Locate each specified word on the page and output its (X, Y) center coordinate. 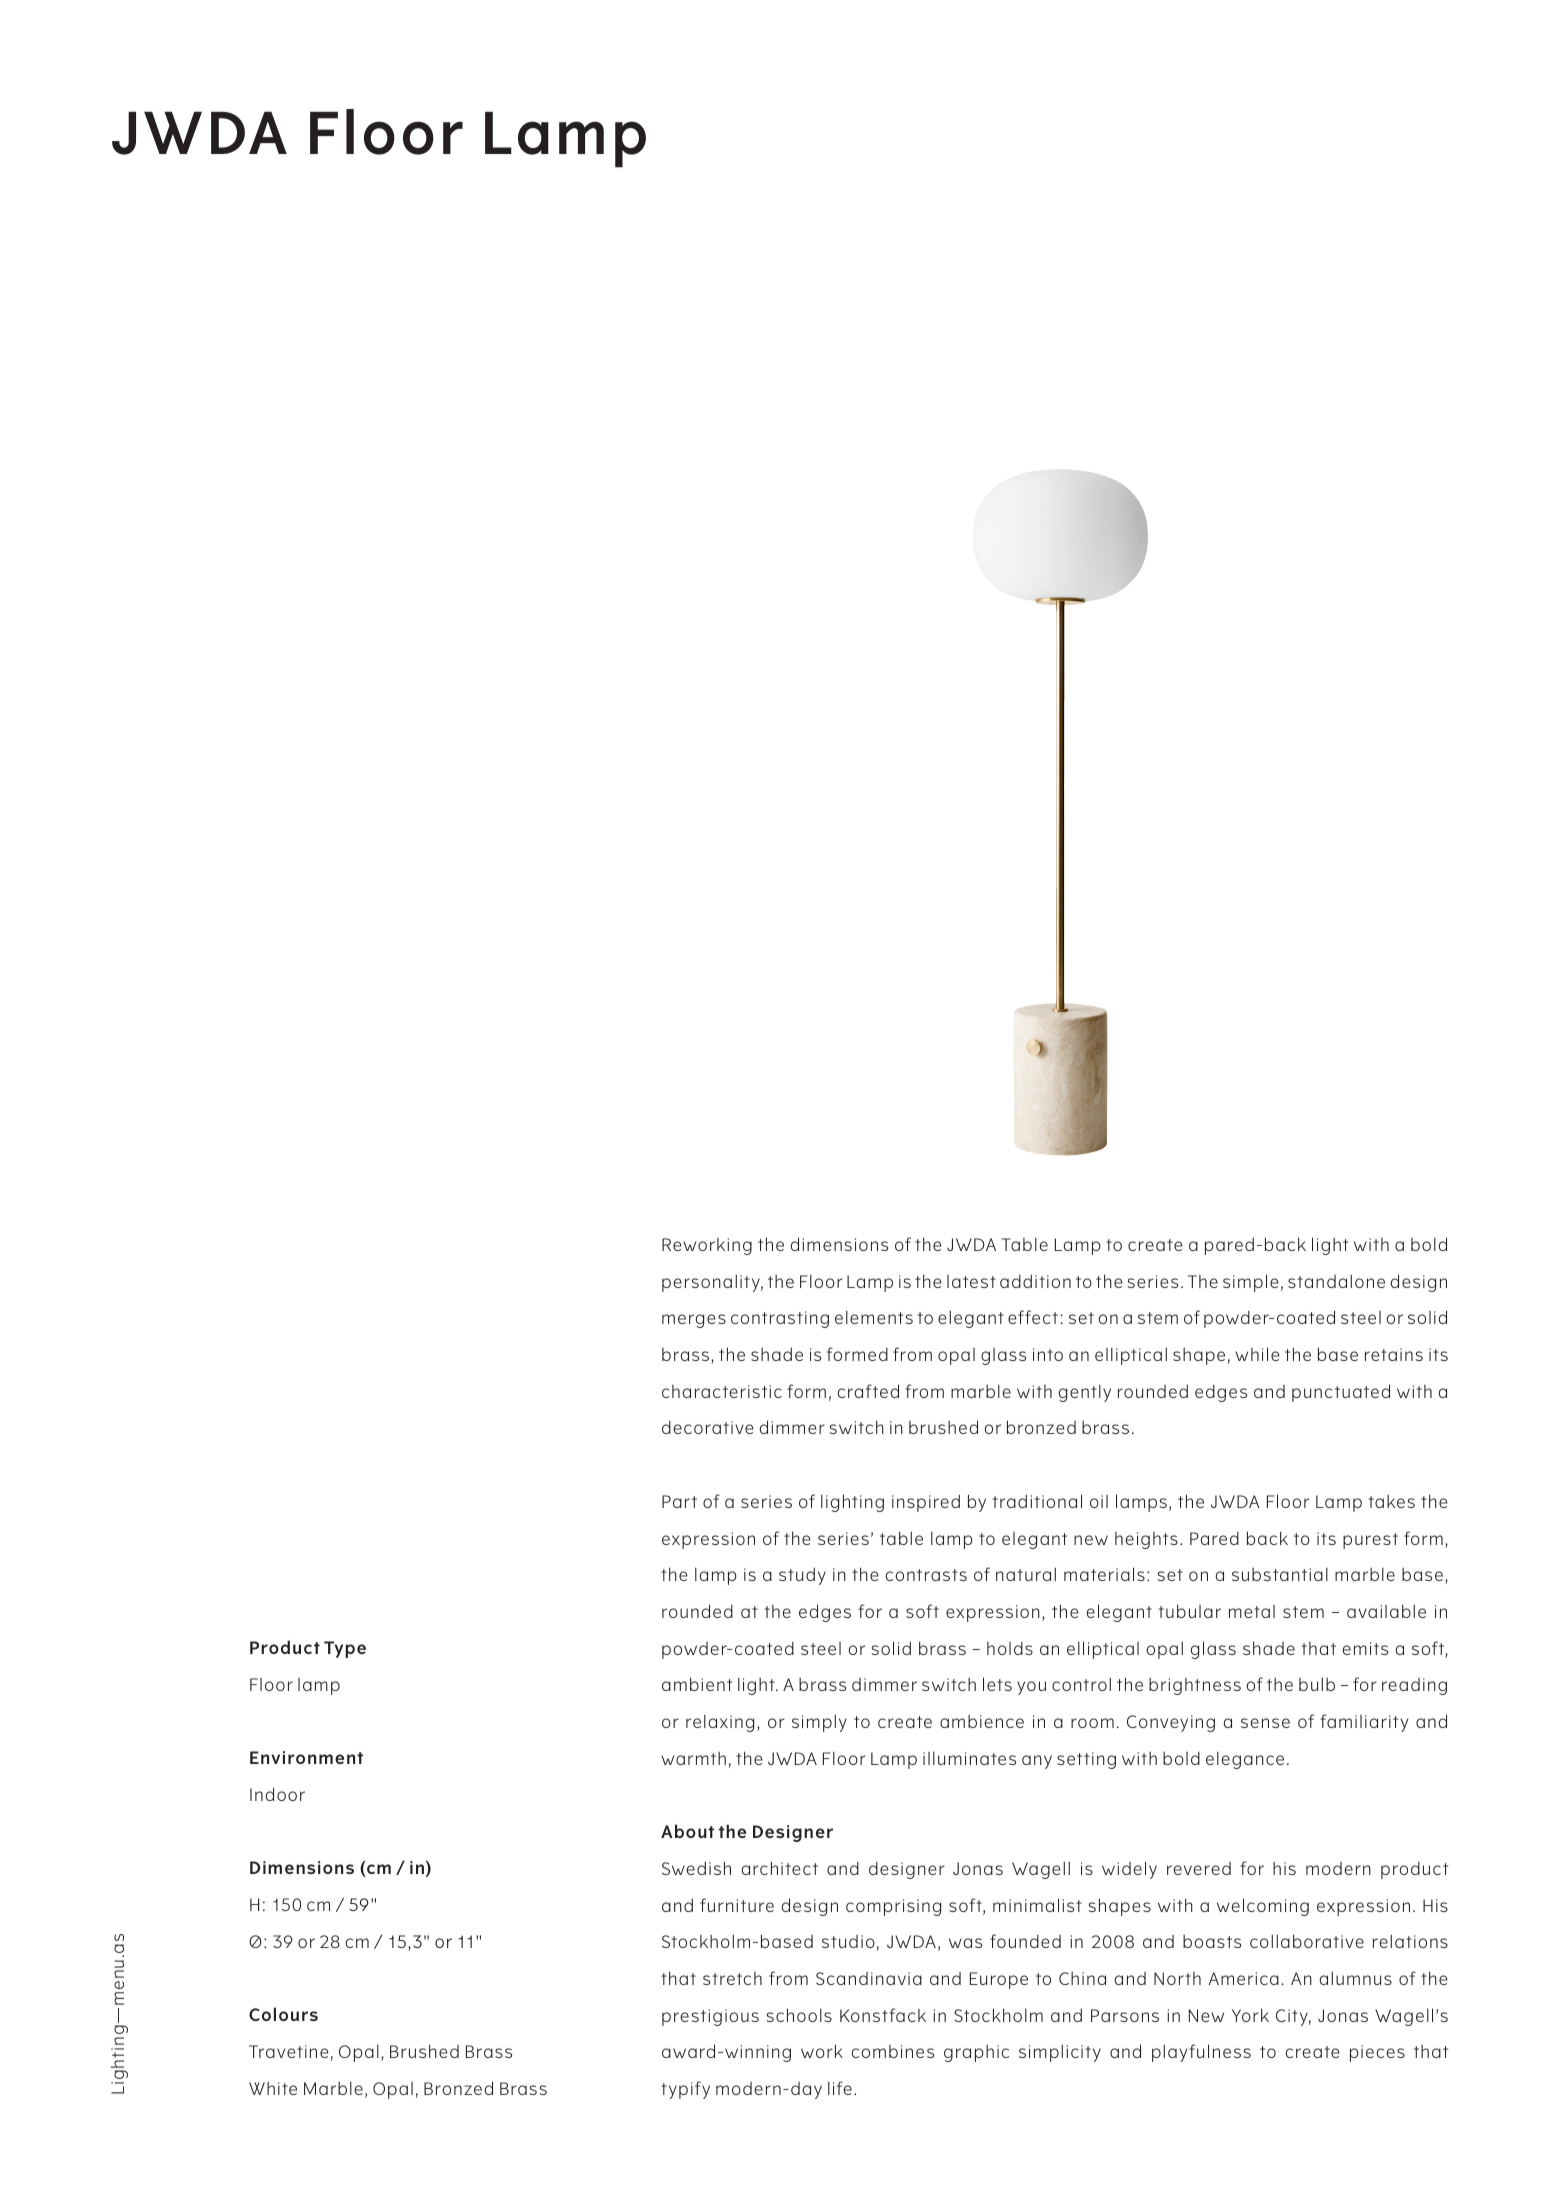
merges (694, 1321)
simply (819, 1723)
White (273, 2088)
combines (892, 2051)
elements (874, 1317)
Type (345, 1649)
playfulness (1201, 2053)
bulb (1317, 1684)
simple (1251, 1283)
